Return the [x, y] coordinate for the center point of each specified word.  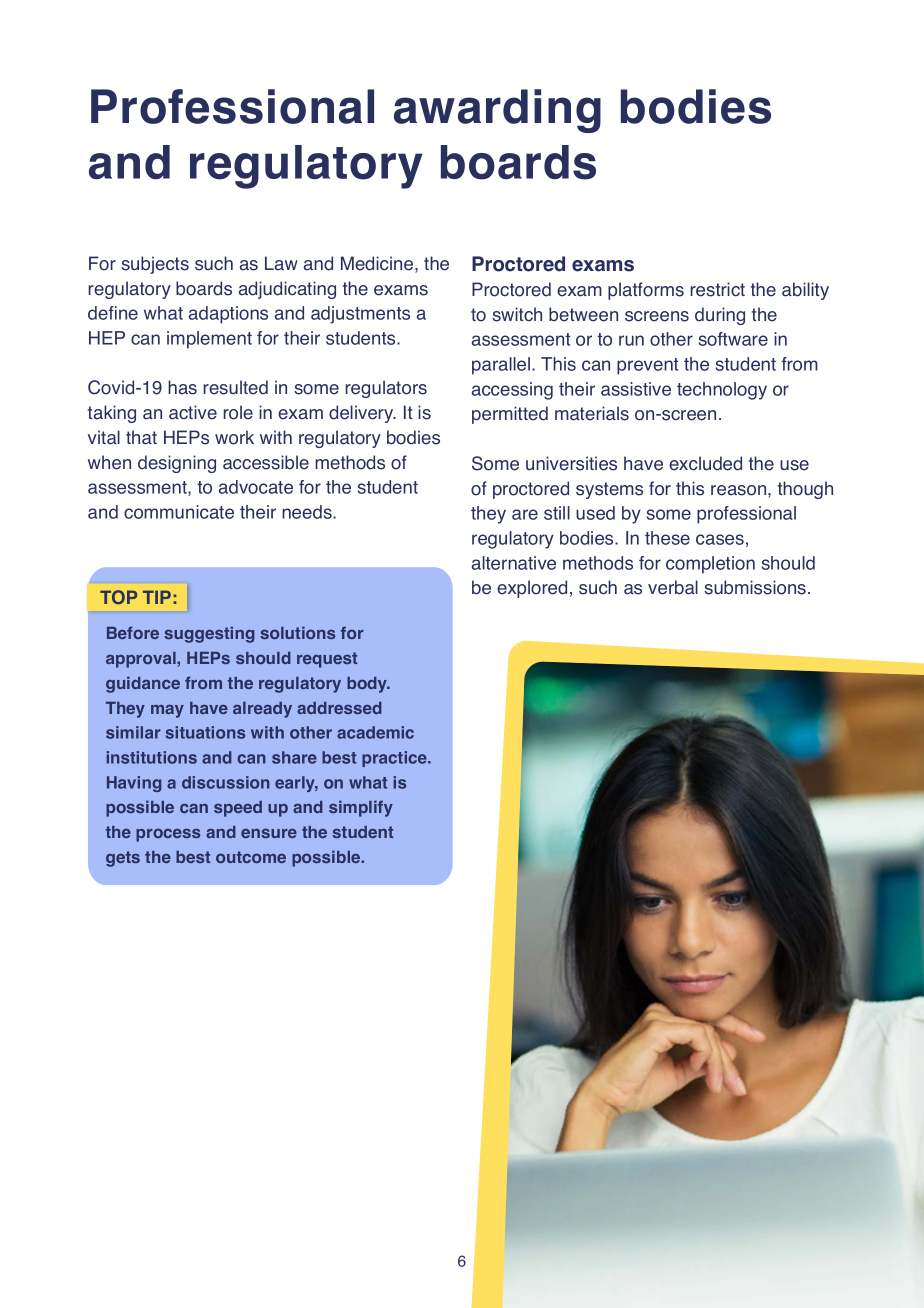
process [168, 835]
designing [177, 464]
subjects [155, 265]
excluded [705, 463]
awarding [497, 111]
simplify [361, 808]
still [557, 513]
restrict [717, 289]
